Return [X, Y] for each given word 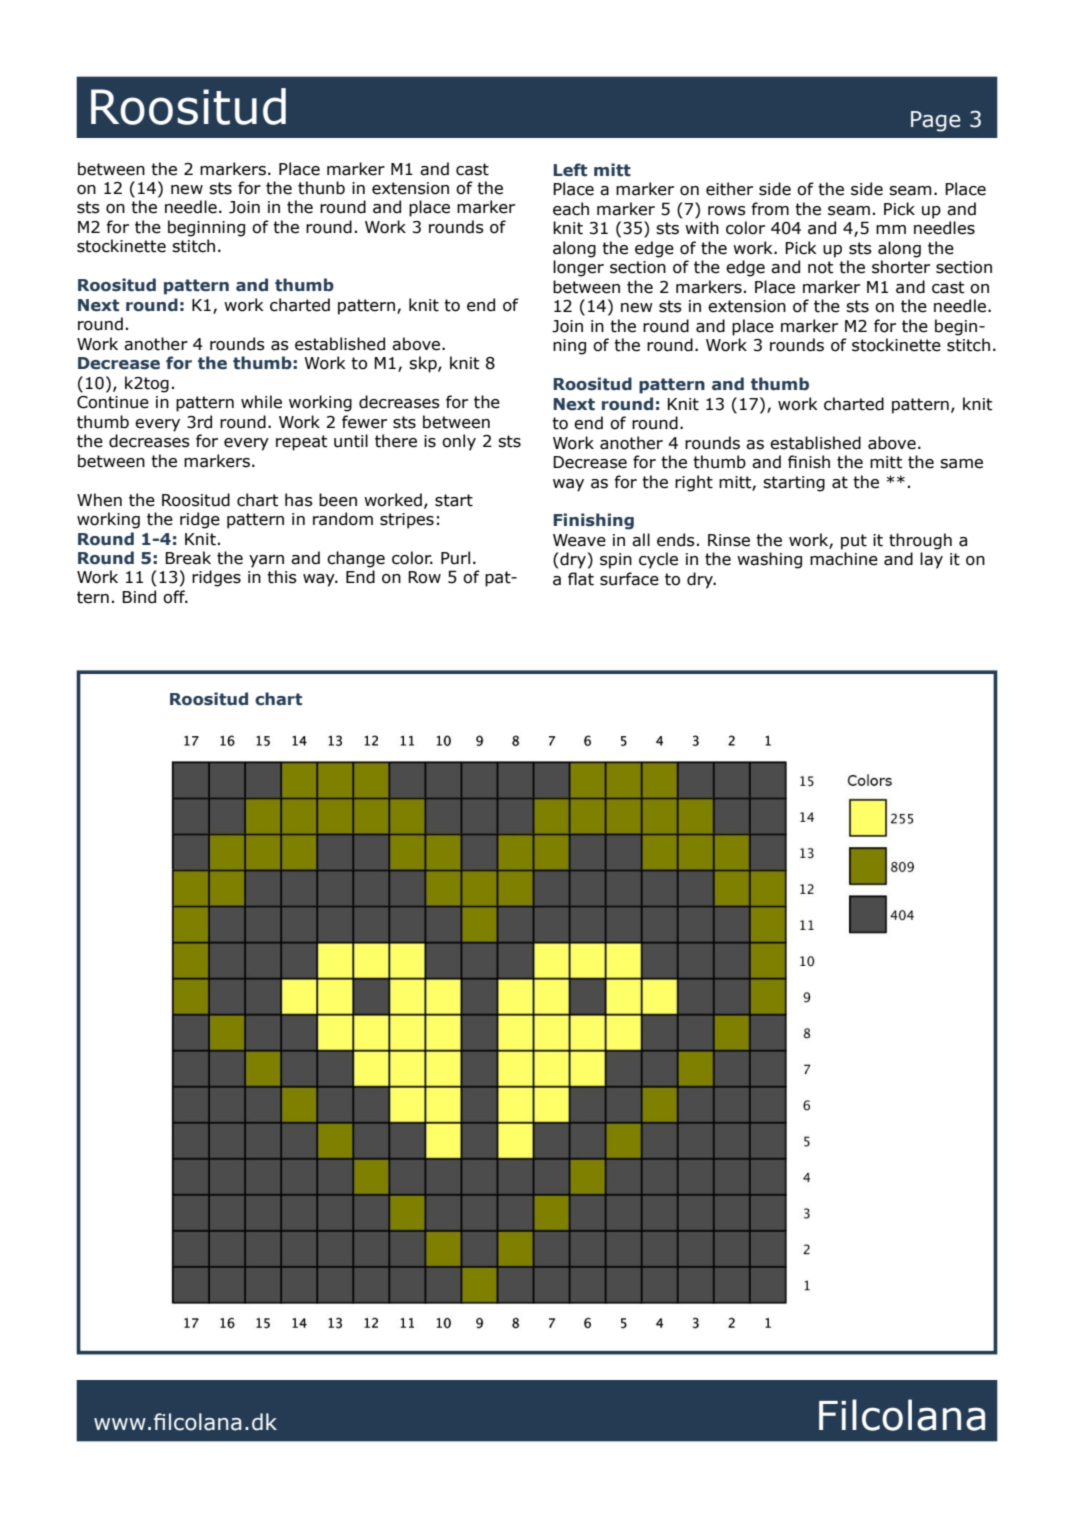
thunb [321, 188]
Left [570, 170]
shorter [901, 267]
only [459, 442]
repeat [301, 443]
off [175, 597]
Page [936, 121]
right [694, 483]
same [961, 464]
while [261, 402]
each [571, 209]
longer [578, 268]
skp [424, 364]
